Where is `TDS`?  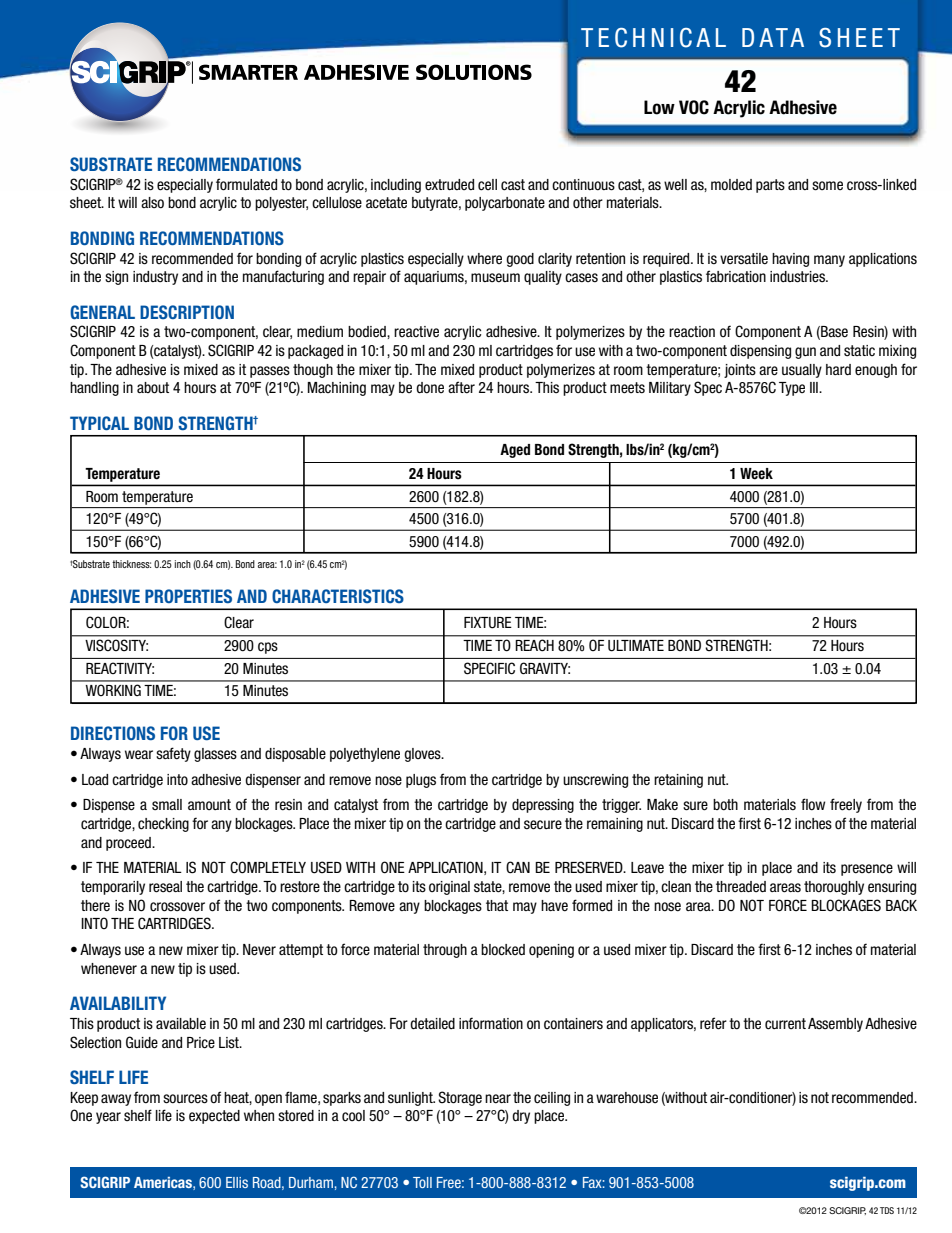 TDS is located at coordinates (887, 1210).
